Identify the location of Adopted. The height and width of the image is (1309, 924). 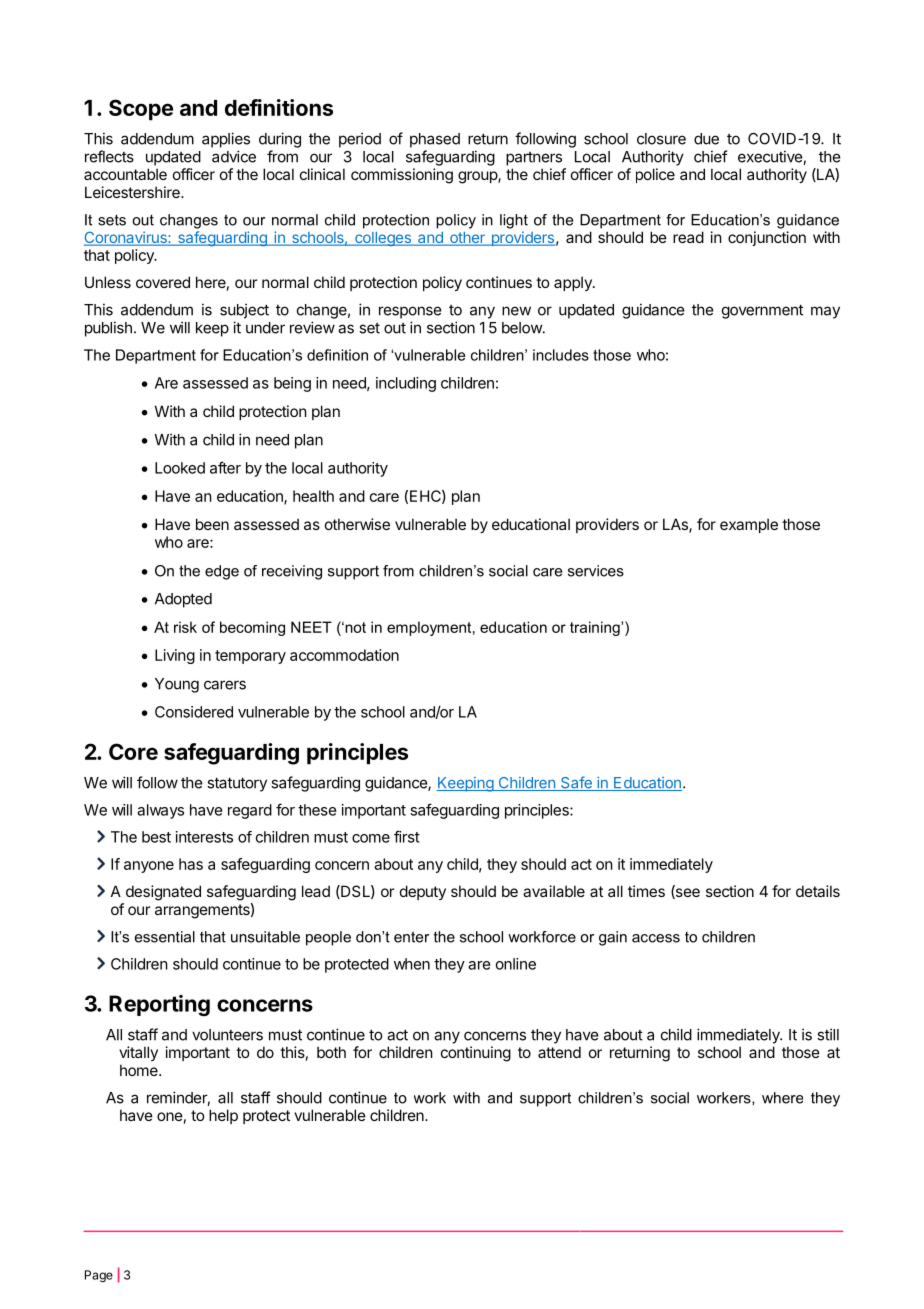
(183, 600).
